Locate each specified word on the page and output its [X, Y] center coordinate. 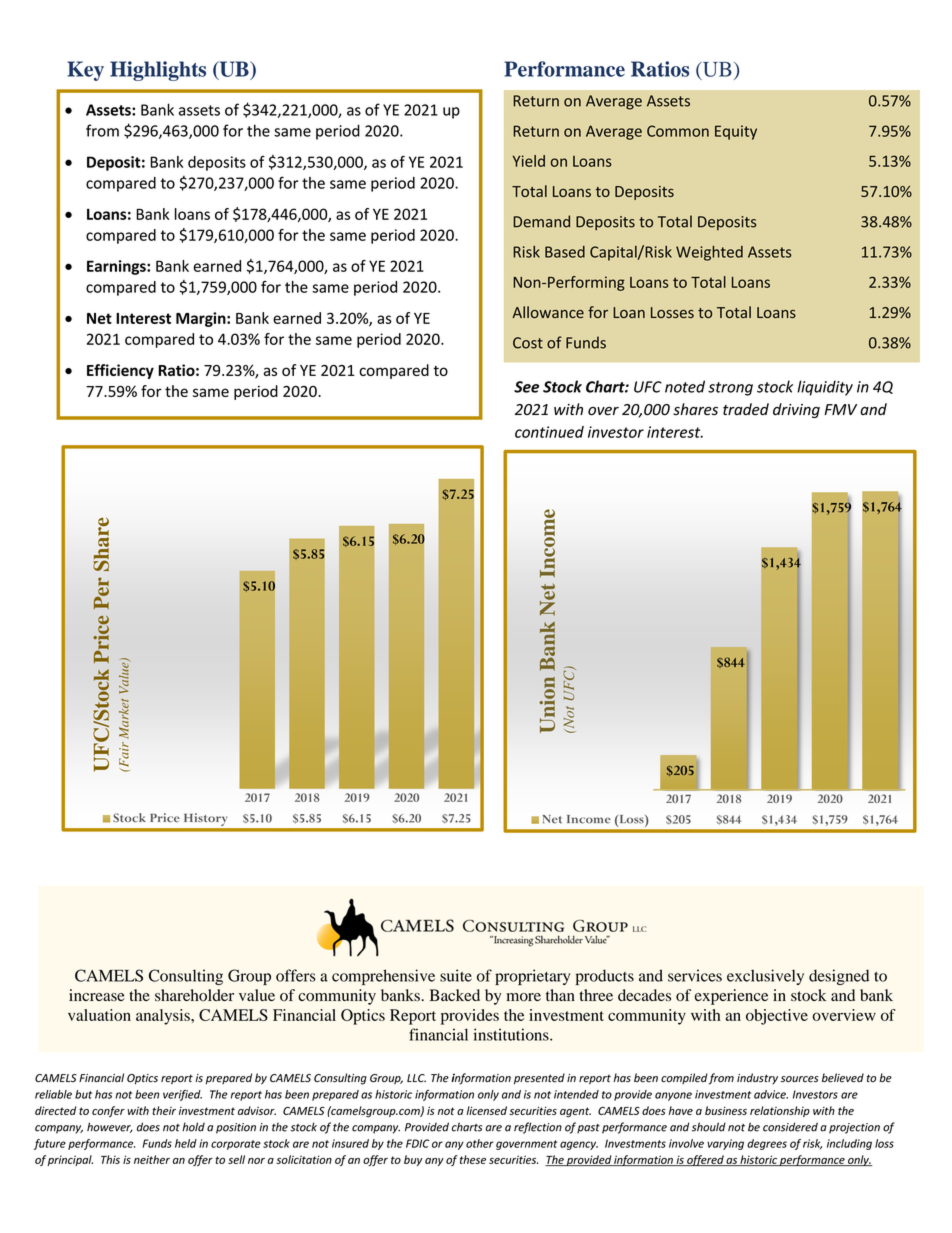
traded [746, 409]
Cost [528, 343]
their [164, 1110]
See [526, 387]
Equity [736, 132]
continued [549, 432]
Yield [529, 161]
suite [456, 975]
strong [730, 389]
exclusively [765, 977]
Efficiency [120, 371]
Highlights [158, 71]
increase [97, 995]
